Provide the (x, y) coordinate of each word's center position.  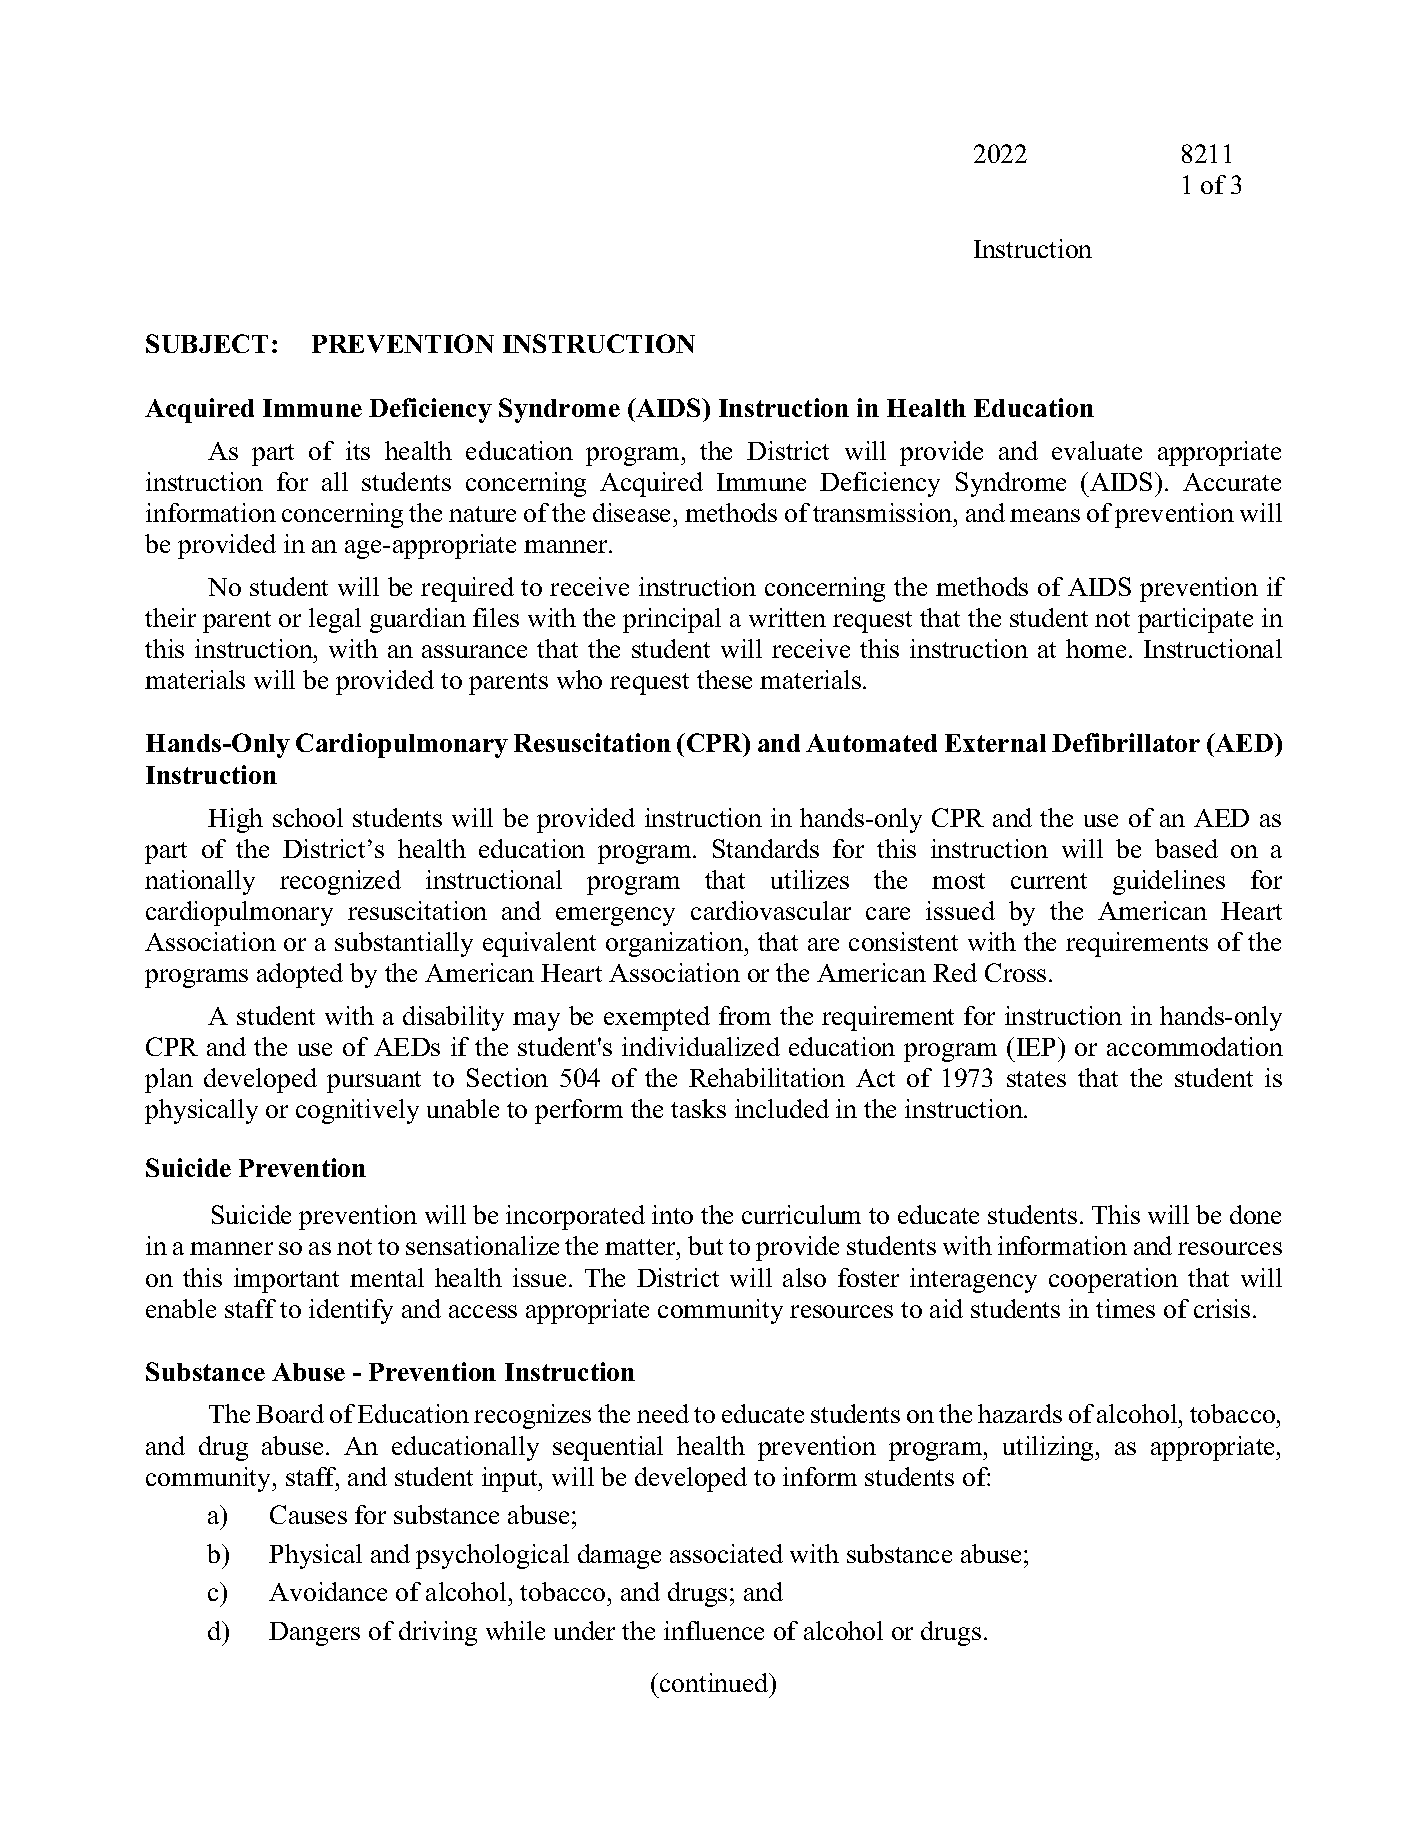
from (745, 1015)
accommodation (1195, 1046)
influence (714, 1630)
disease (631, 512)
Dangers (314, 1634)
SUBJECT (207, 343)
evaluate (1097, 450)
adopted (300, 975)
